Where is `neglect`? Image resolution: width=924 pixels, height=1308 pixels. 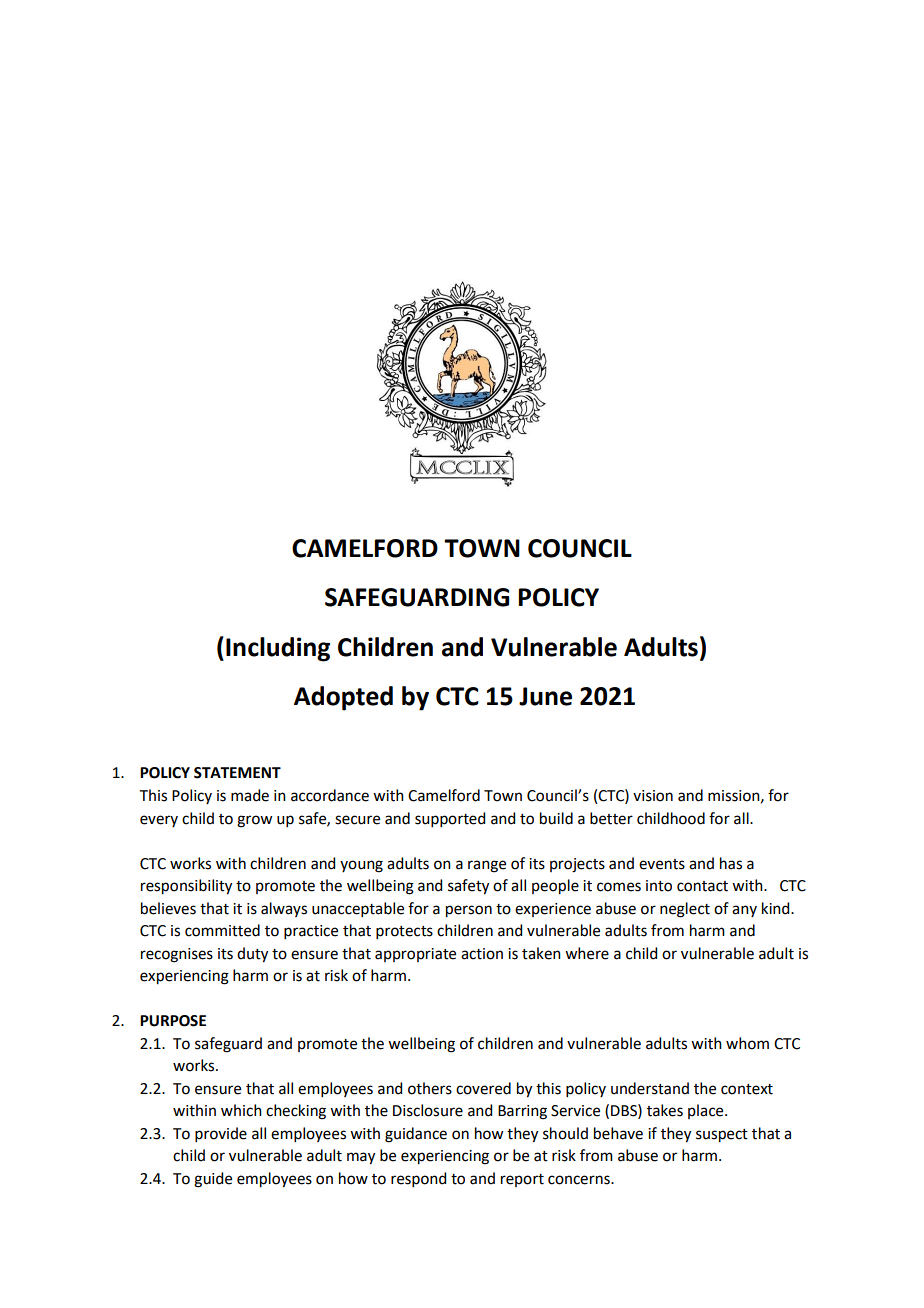
neglect is located at coordinates (685, 910).
